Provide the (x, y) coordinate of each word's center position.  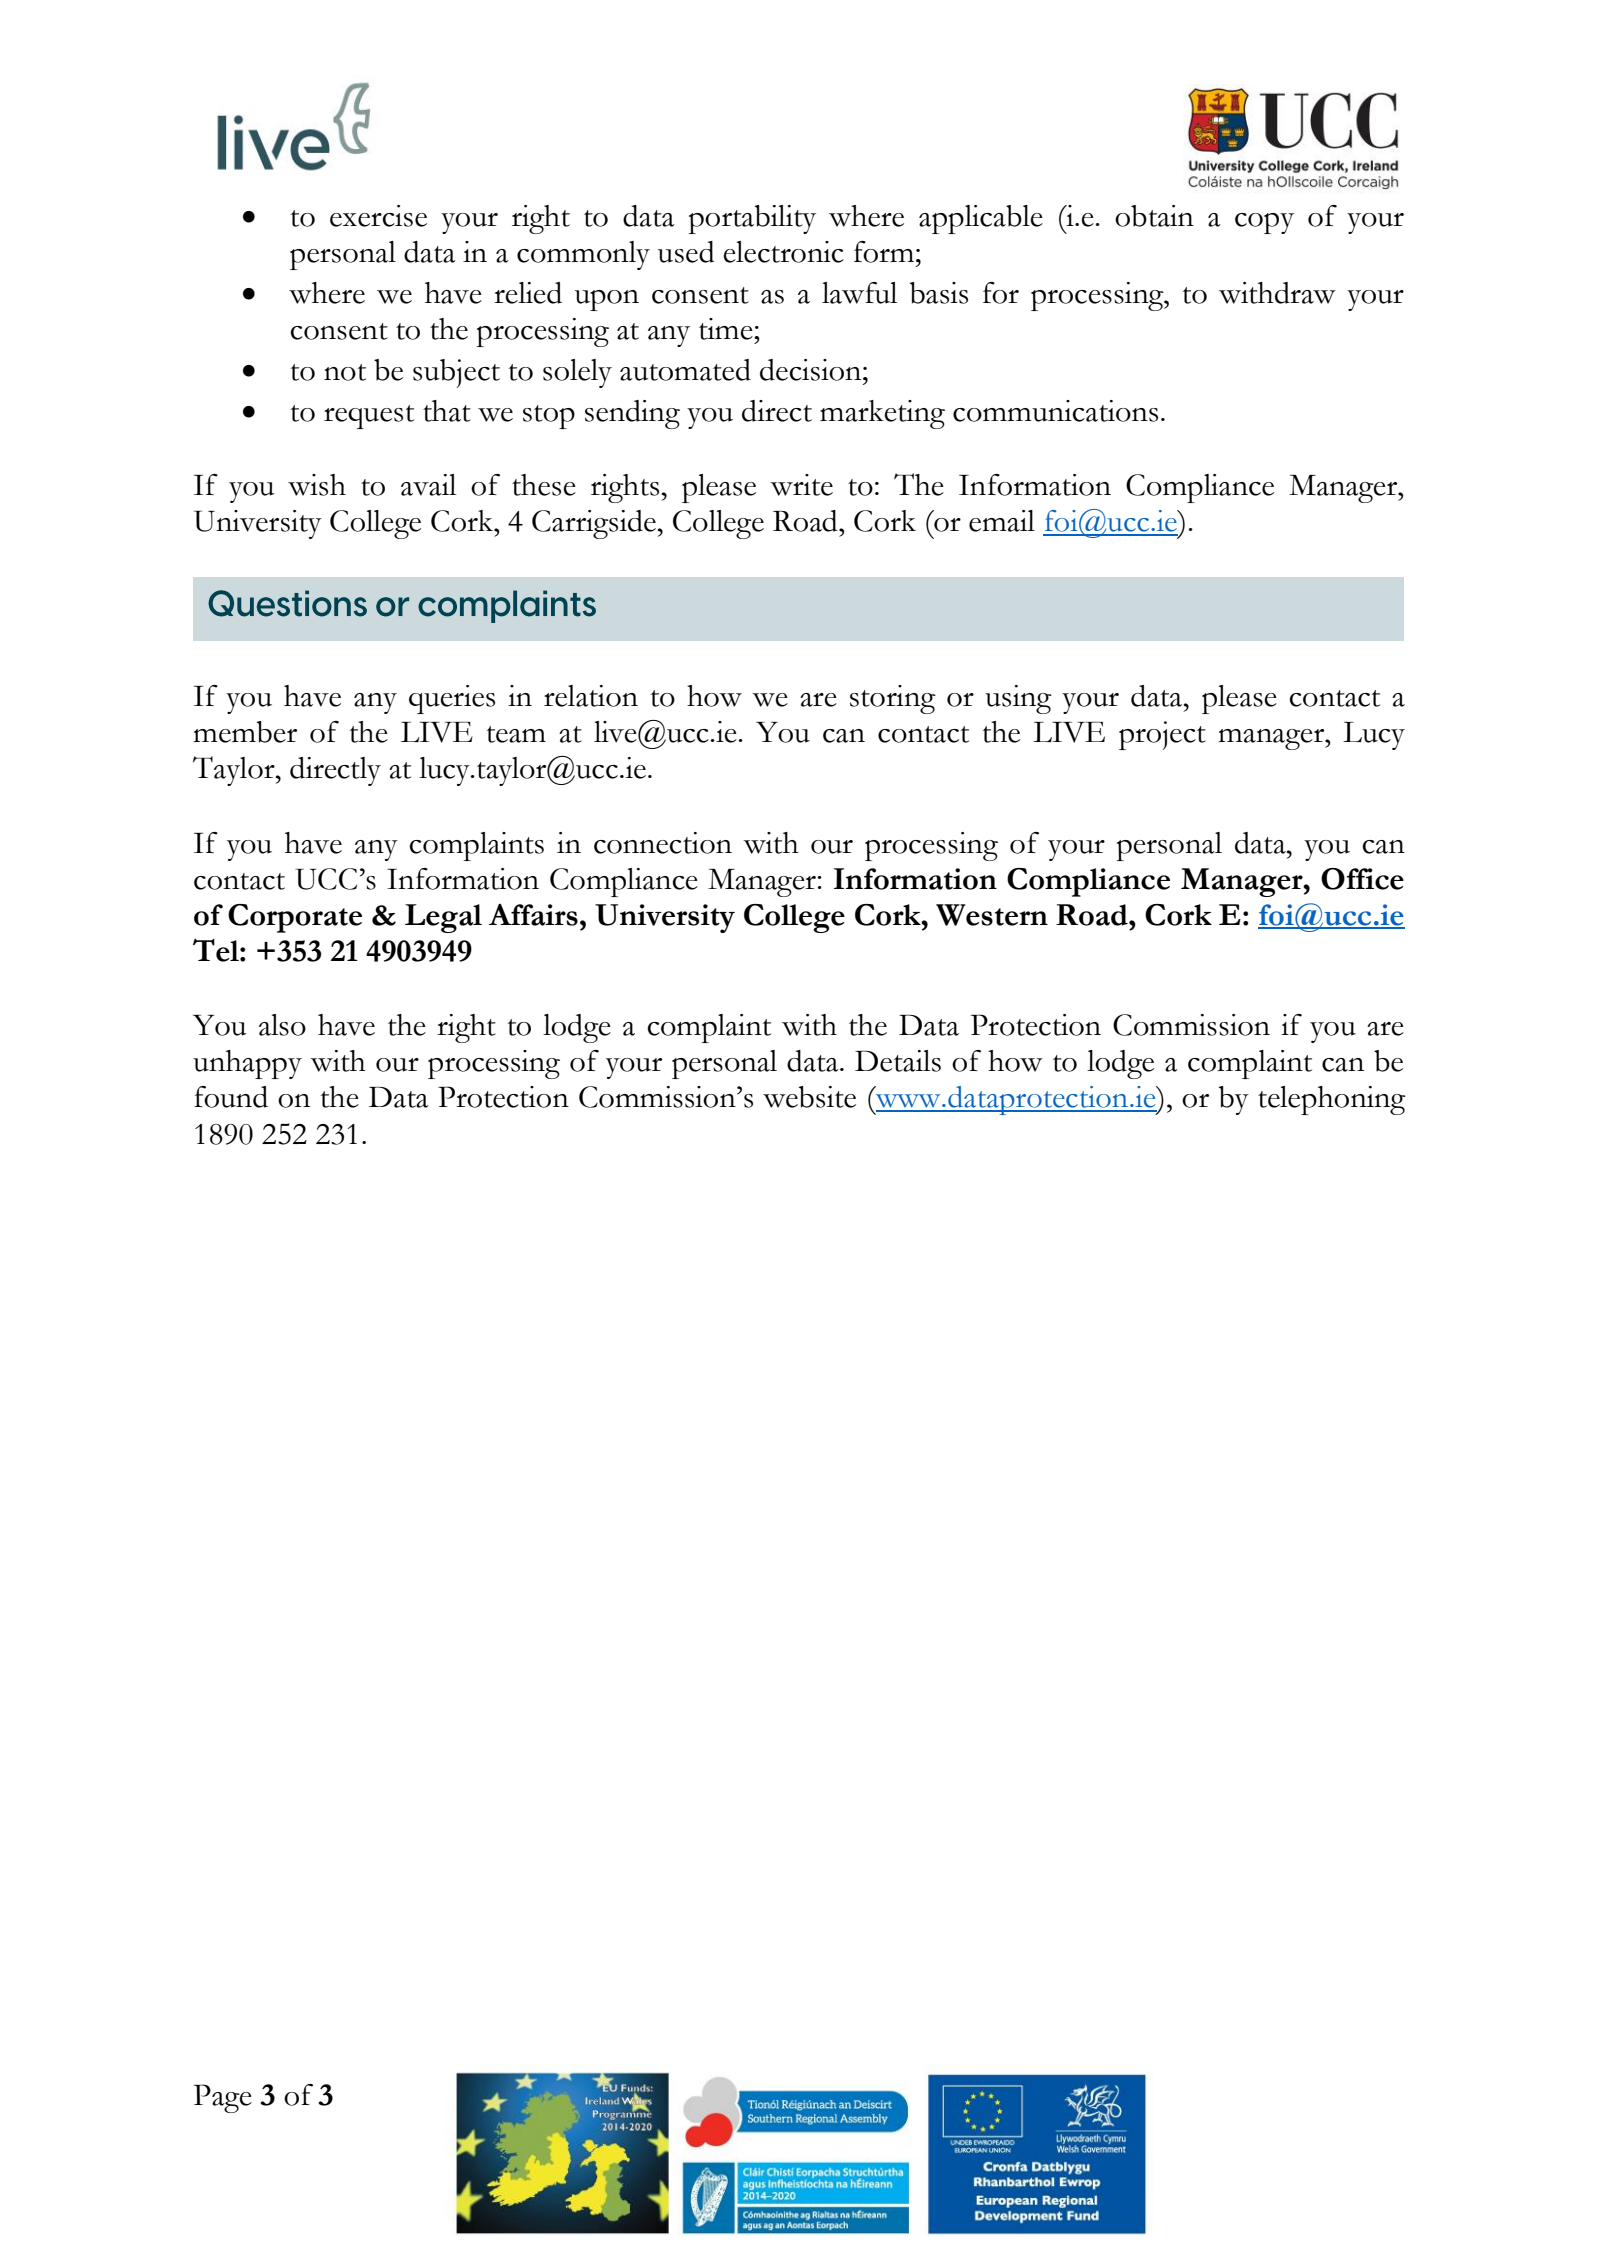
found (231, 1097)
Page (223, 2098)
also (282, 1025)
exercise (378, 216)
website (809, 1097)
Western (992, 915)
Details (898, 1061)
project (1162, 735)
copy (1264, 223)
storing (893, 699)
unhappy (247, 1064)
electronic (783, 252)
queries (452, 699)
